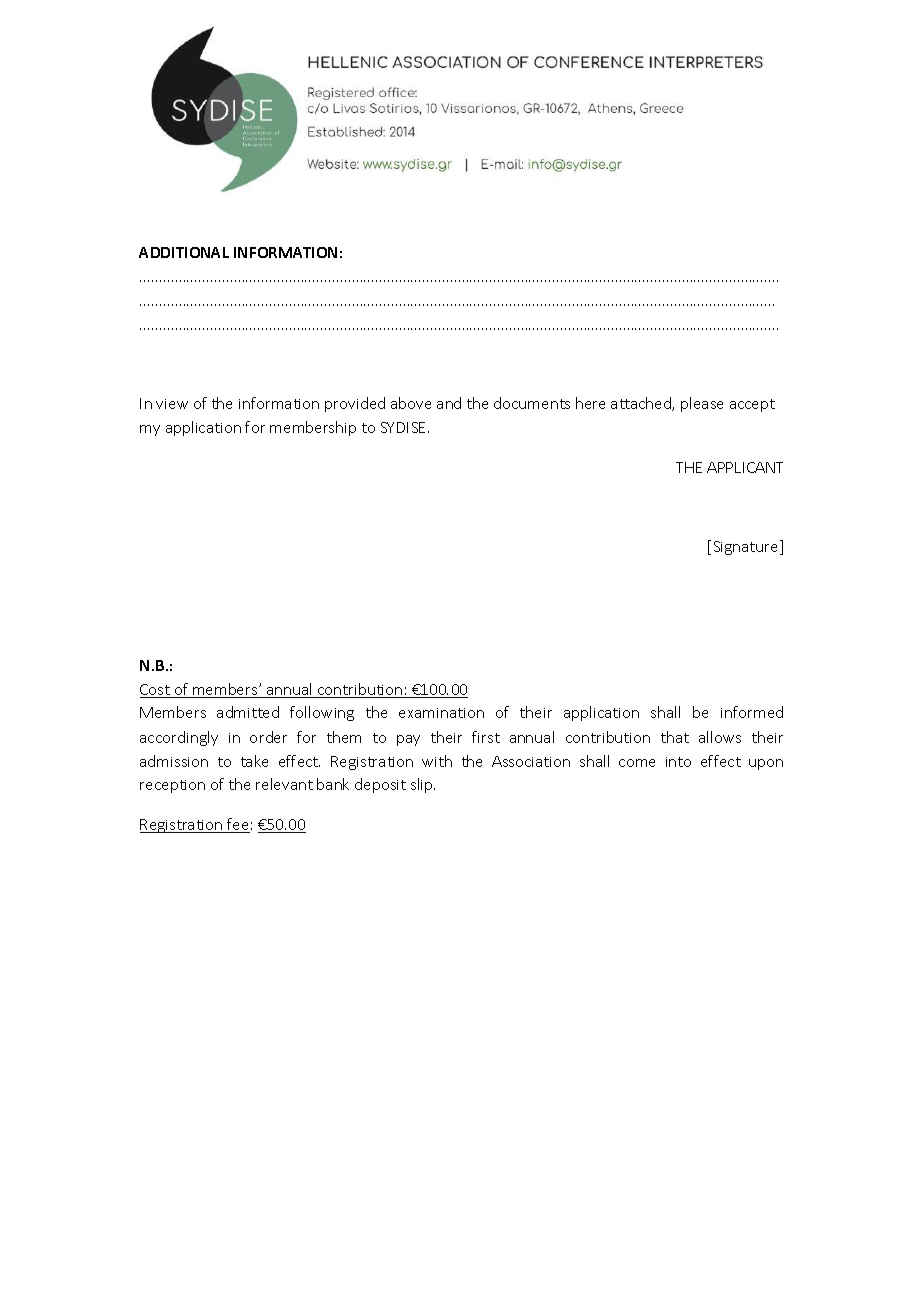 This page has width=924, height=1308. What do you see at coordinates (172, 404) in the page?
I see `view` at bounding box center [172, 404].
